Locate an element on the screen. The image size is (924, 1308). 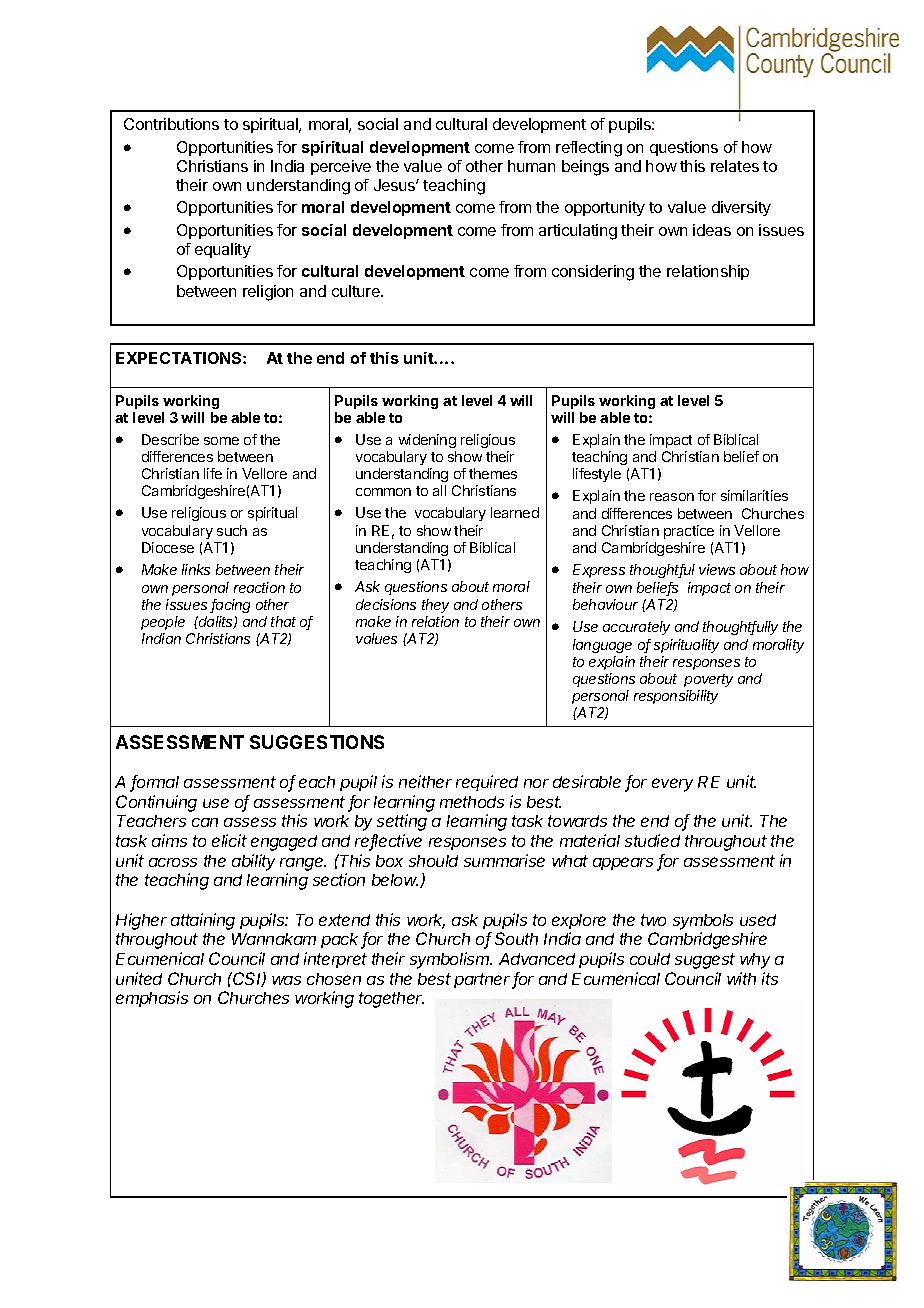
Contributions is located at coordinates (171, 124).
